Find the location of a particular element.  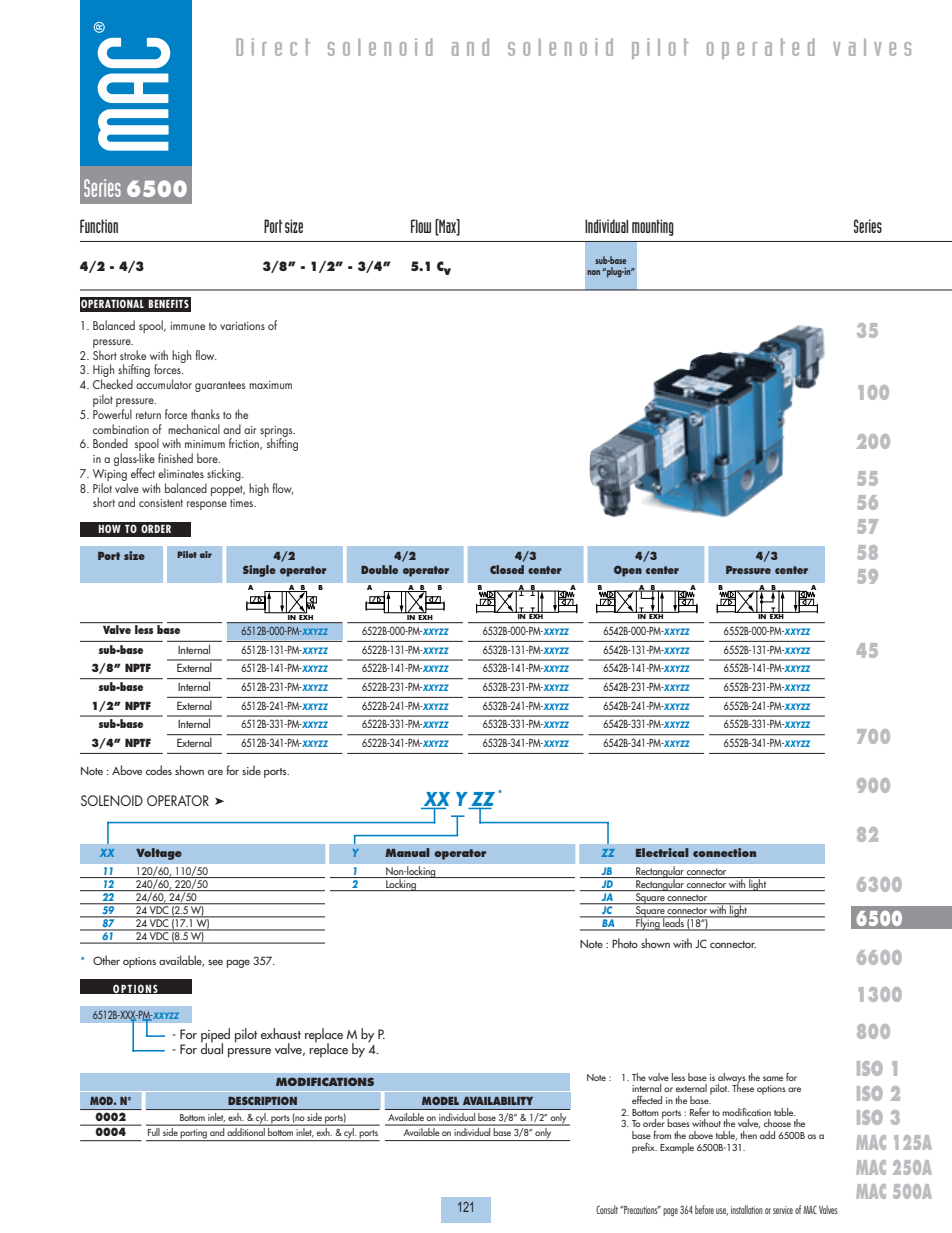

Double is located at coordinates (379, 569).
